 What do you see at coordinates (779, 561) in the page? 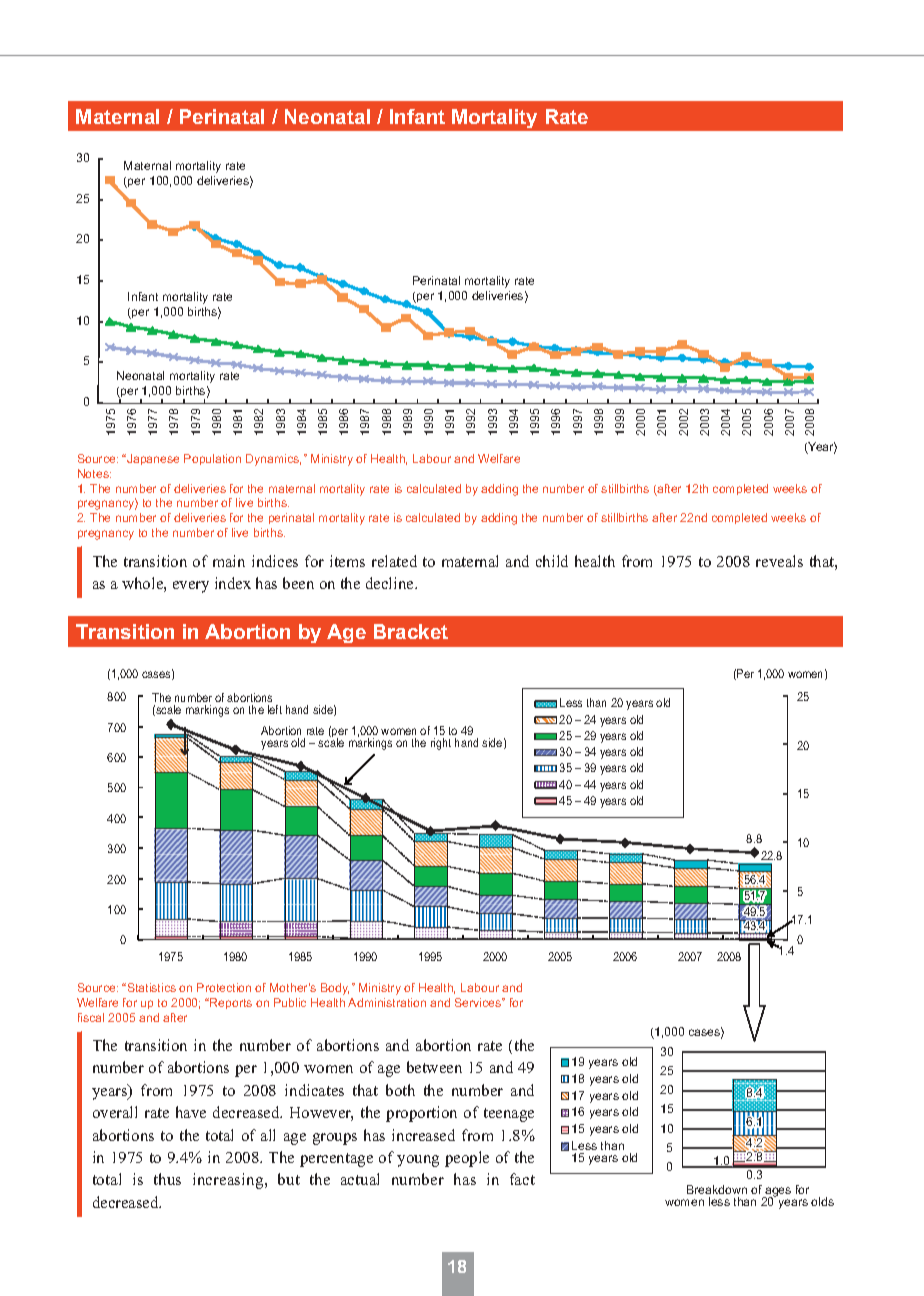
I see `reveals` at bounding box center [779, 561].
